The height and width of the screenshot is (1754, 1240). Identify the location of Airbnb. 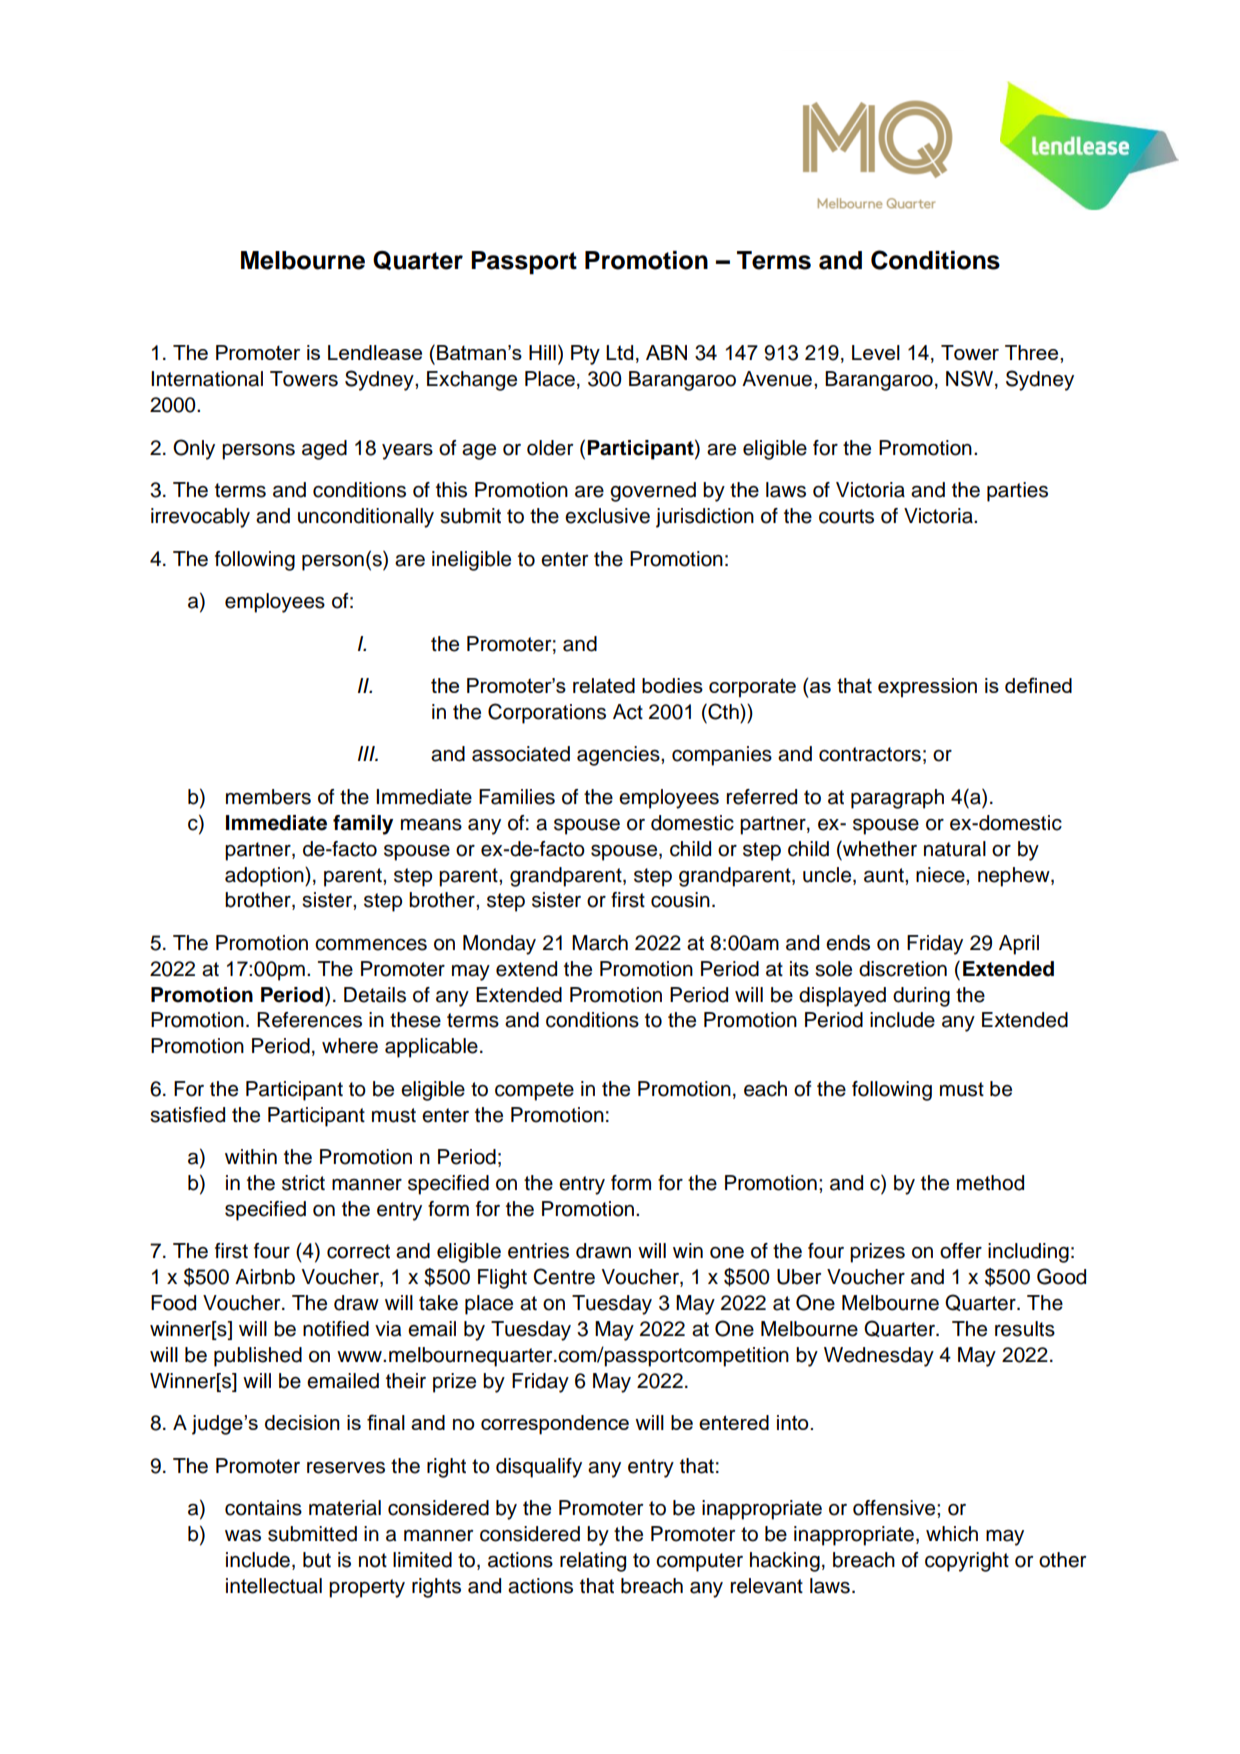
(265, 1277).
